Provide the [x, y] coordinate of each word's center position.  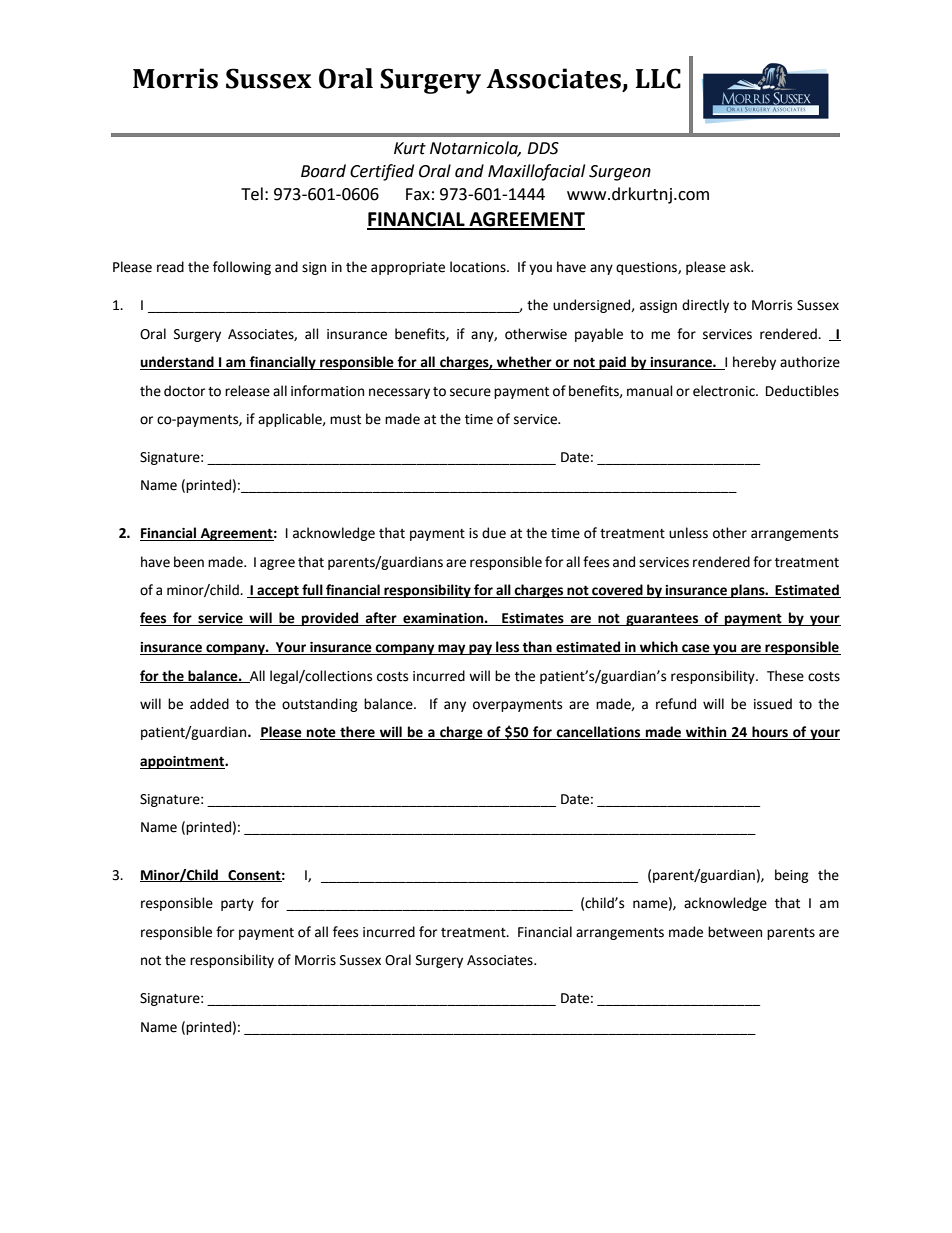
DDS [543, 148]
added [209, 704]
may [452, 649]
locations [479, 267]
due [494, 533]
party [237, 905]
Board [323, 171]
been [189, 562]
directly [705, 306]
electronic [725, 391]
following [242, 268]
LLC [658, 78]
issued [773, 704]
